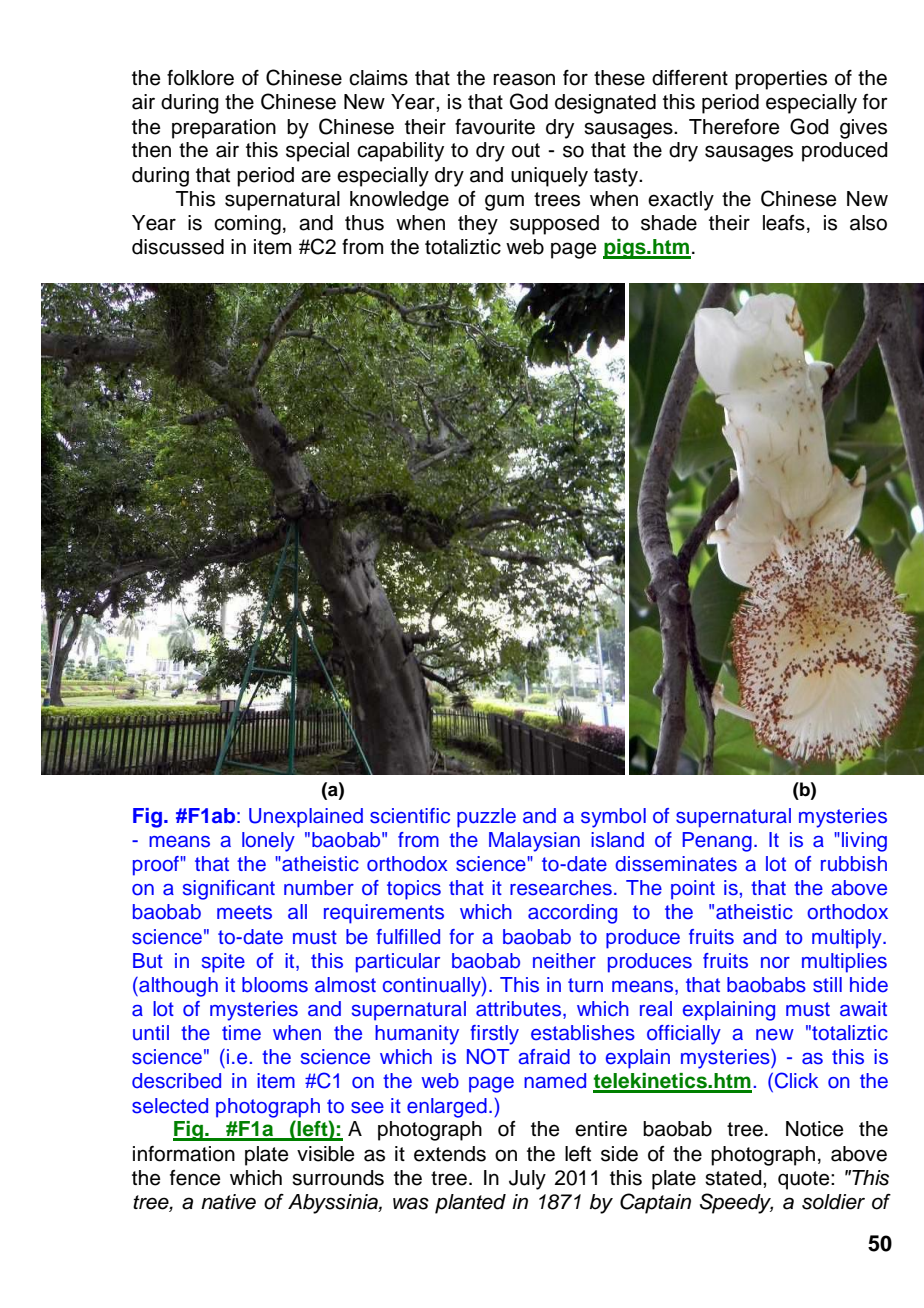 The height and width of the document is (1308, 924). I want to click on meets, so click(244, 912).
